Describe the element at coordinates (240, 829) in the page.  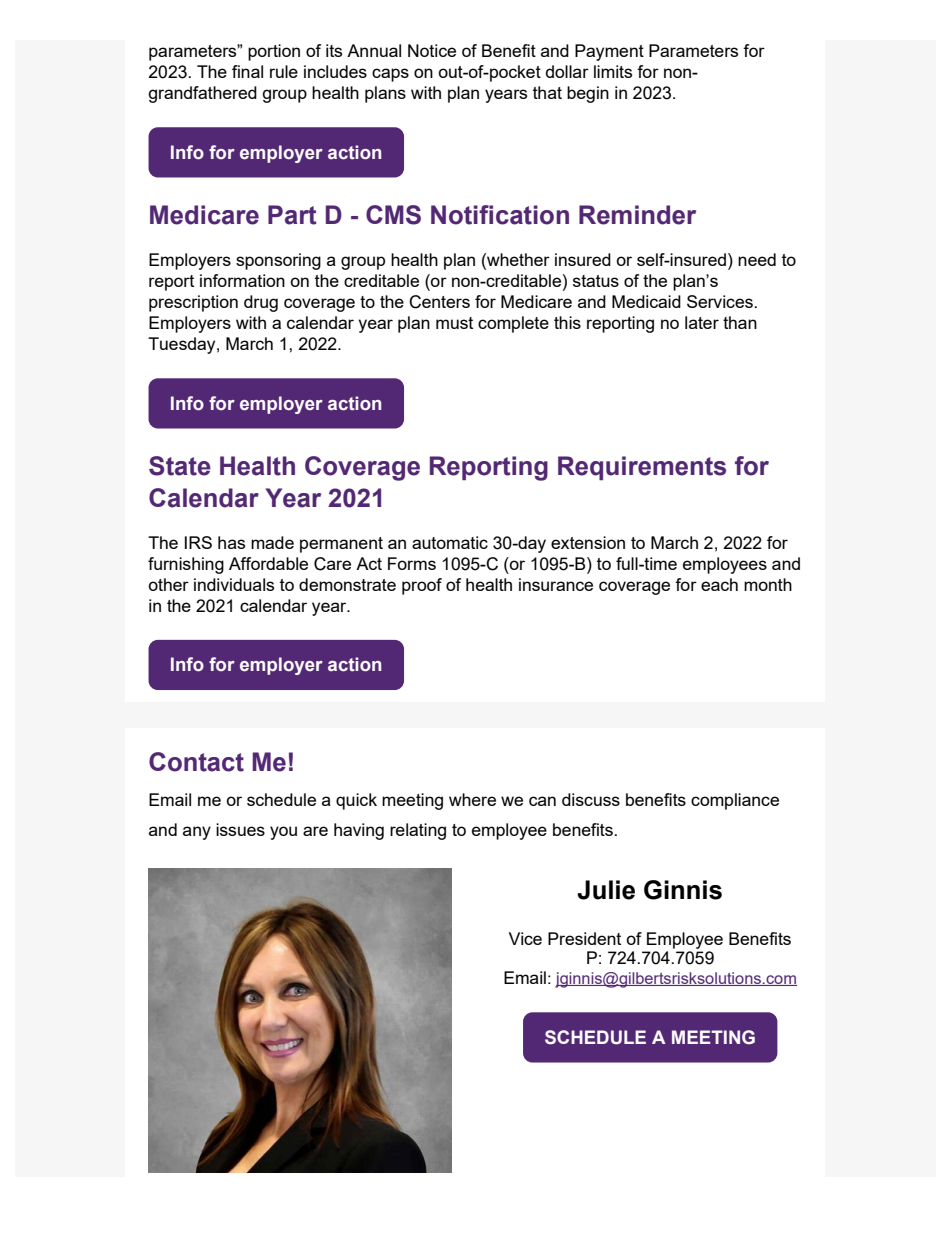
I see `issues` at that location.
